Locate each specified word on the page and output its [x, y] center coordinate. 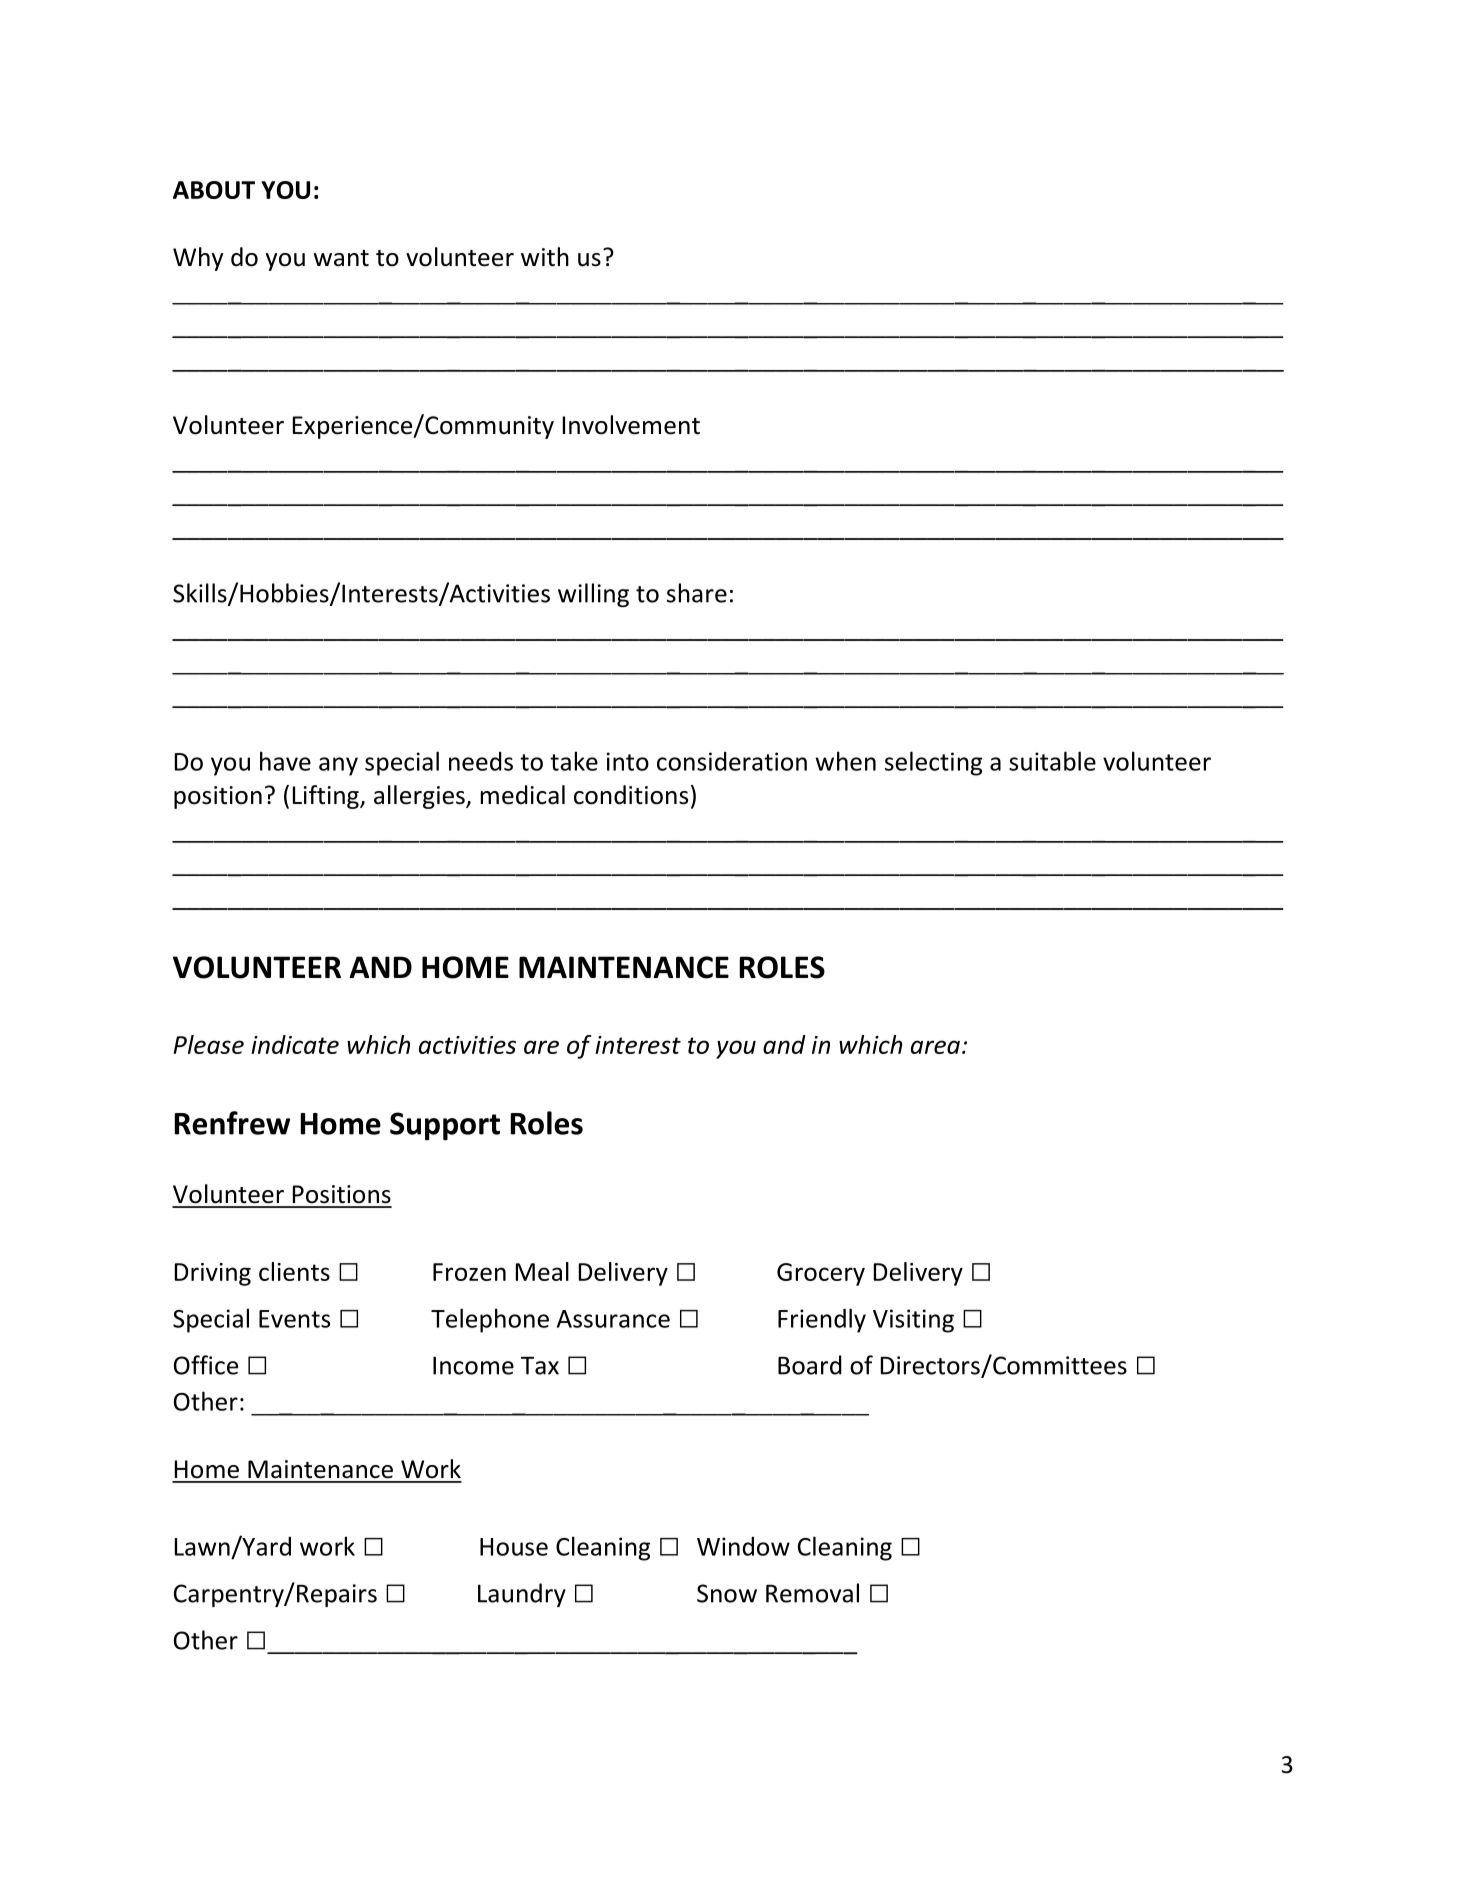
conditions [631, 795]
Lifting [327, 797]
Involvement [631, 425]
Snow [727, 1593]
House [514, 1547]
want [341, 258]
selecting [933, 763]
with [545, 257]
